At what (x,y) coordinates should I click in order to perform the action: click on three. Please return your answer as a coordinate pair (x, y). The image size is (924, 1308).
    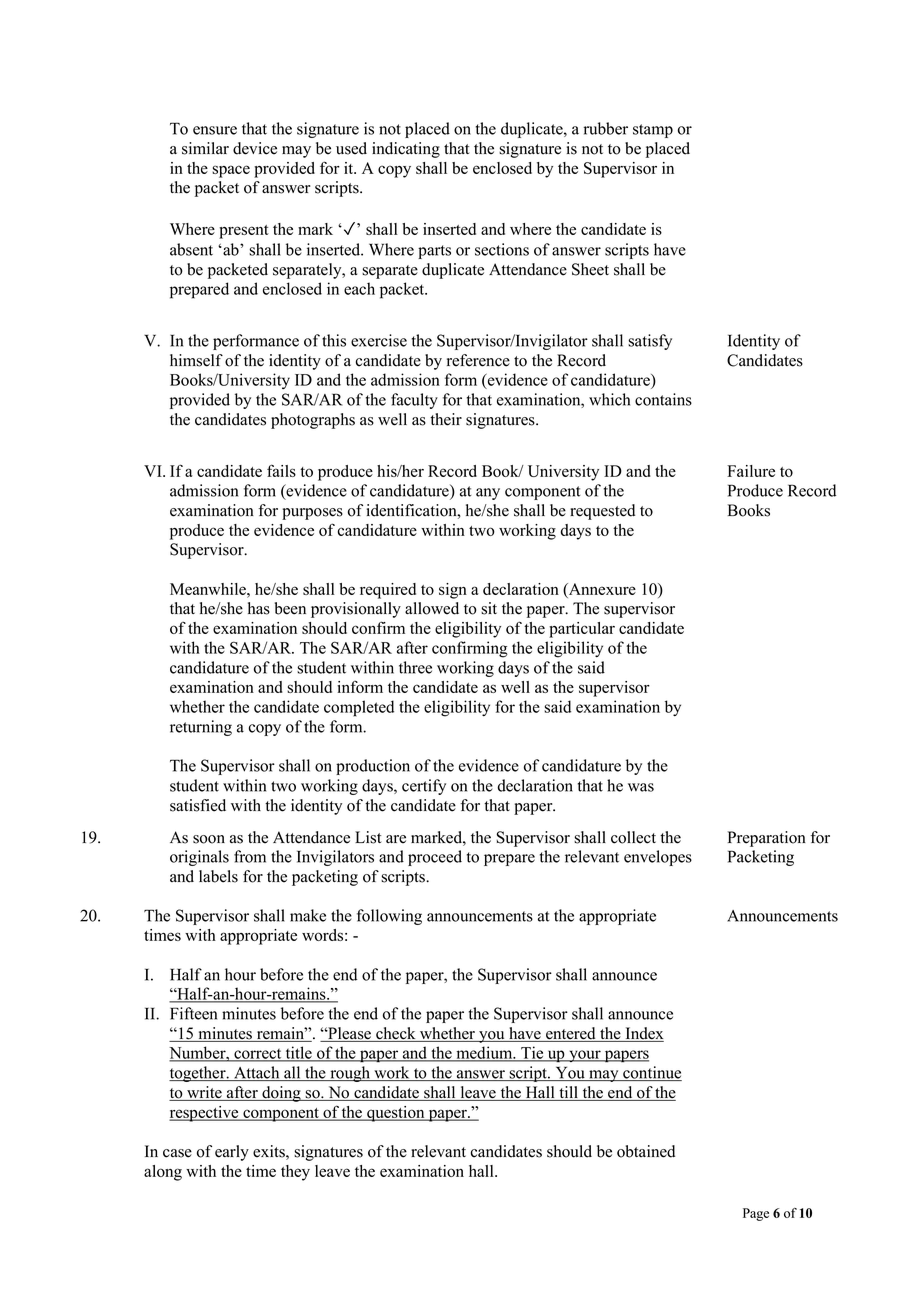
    Looking at the image, I should click on (415, 667).
